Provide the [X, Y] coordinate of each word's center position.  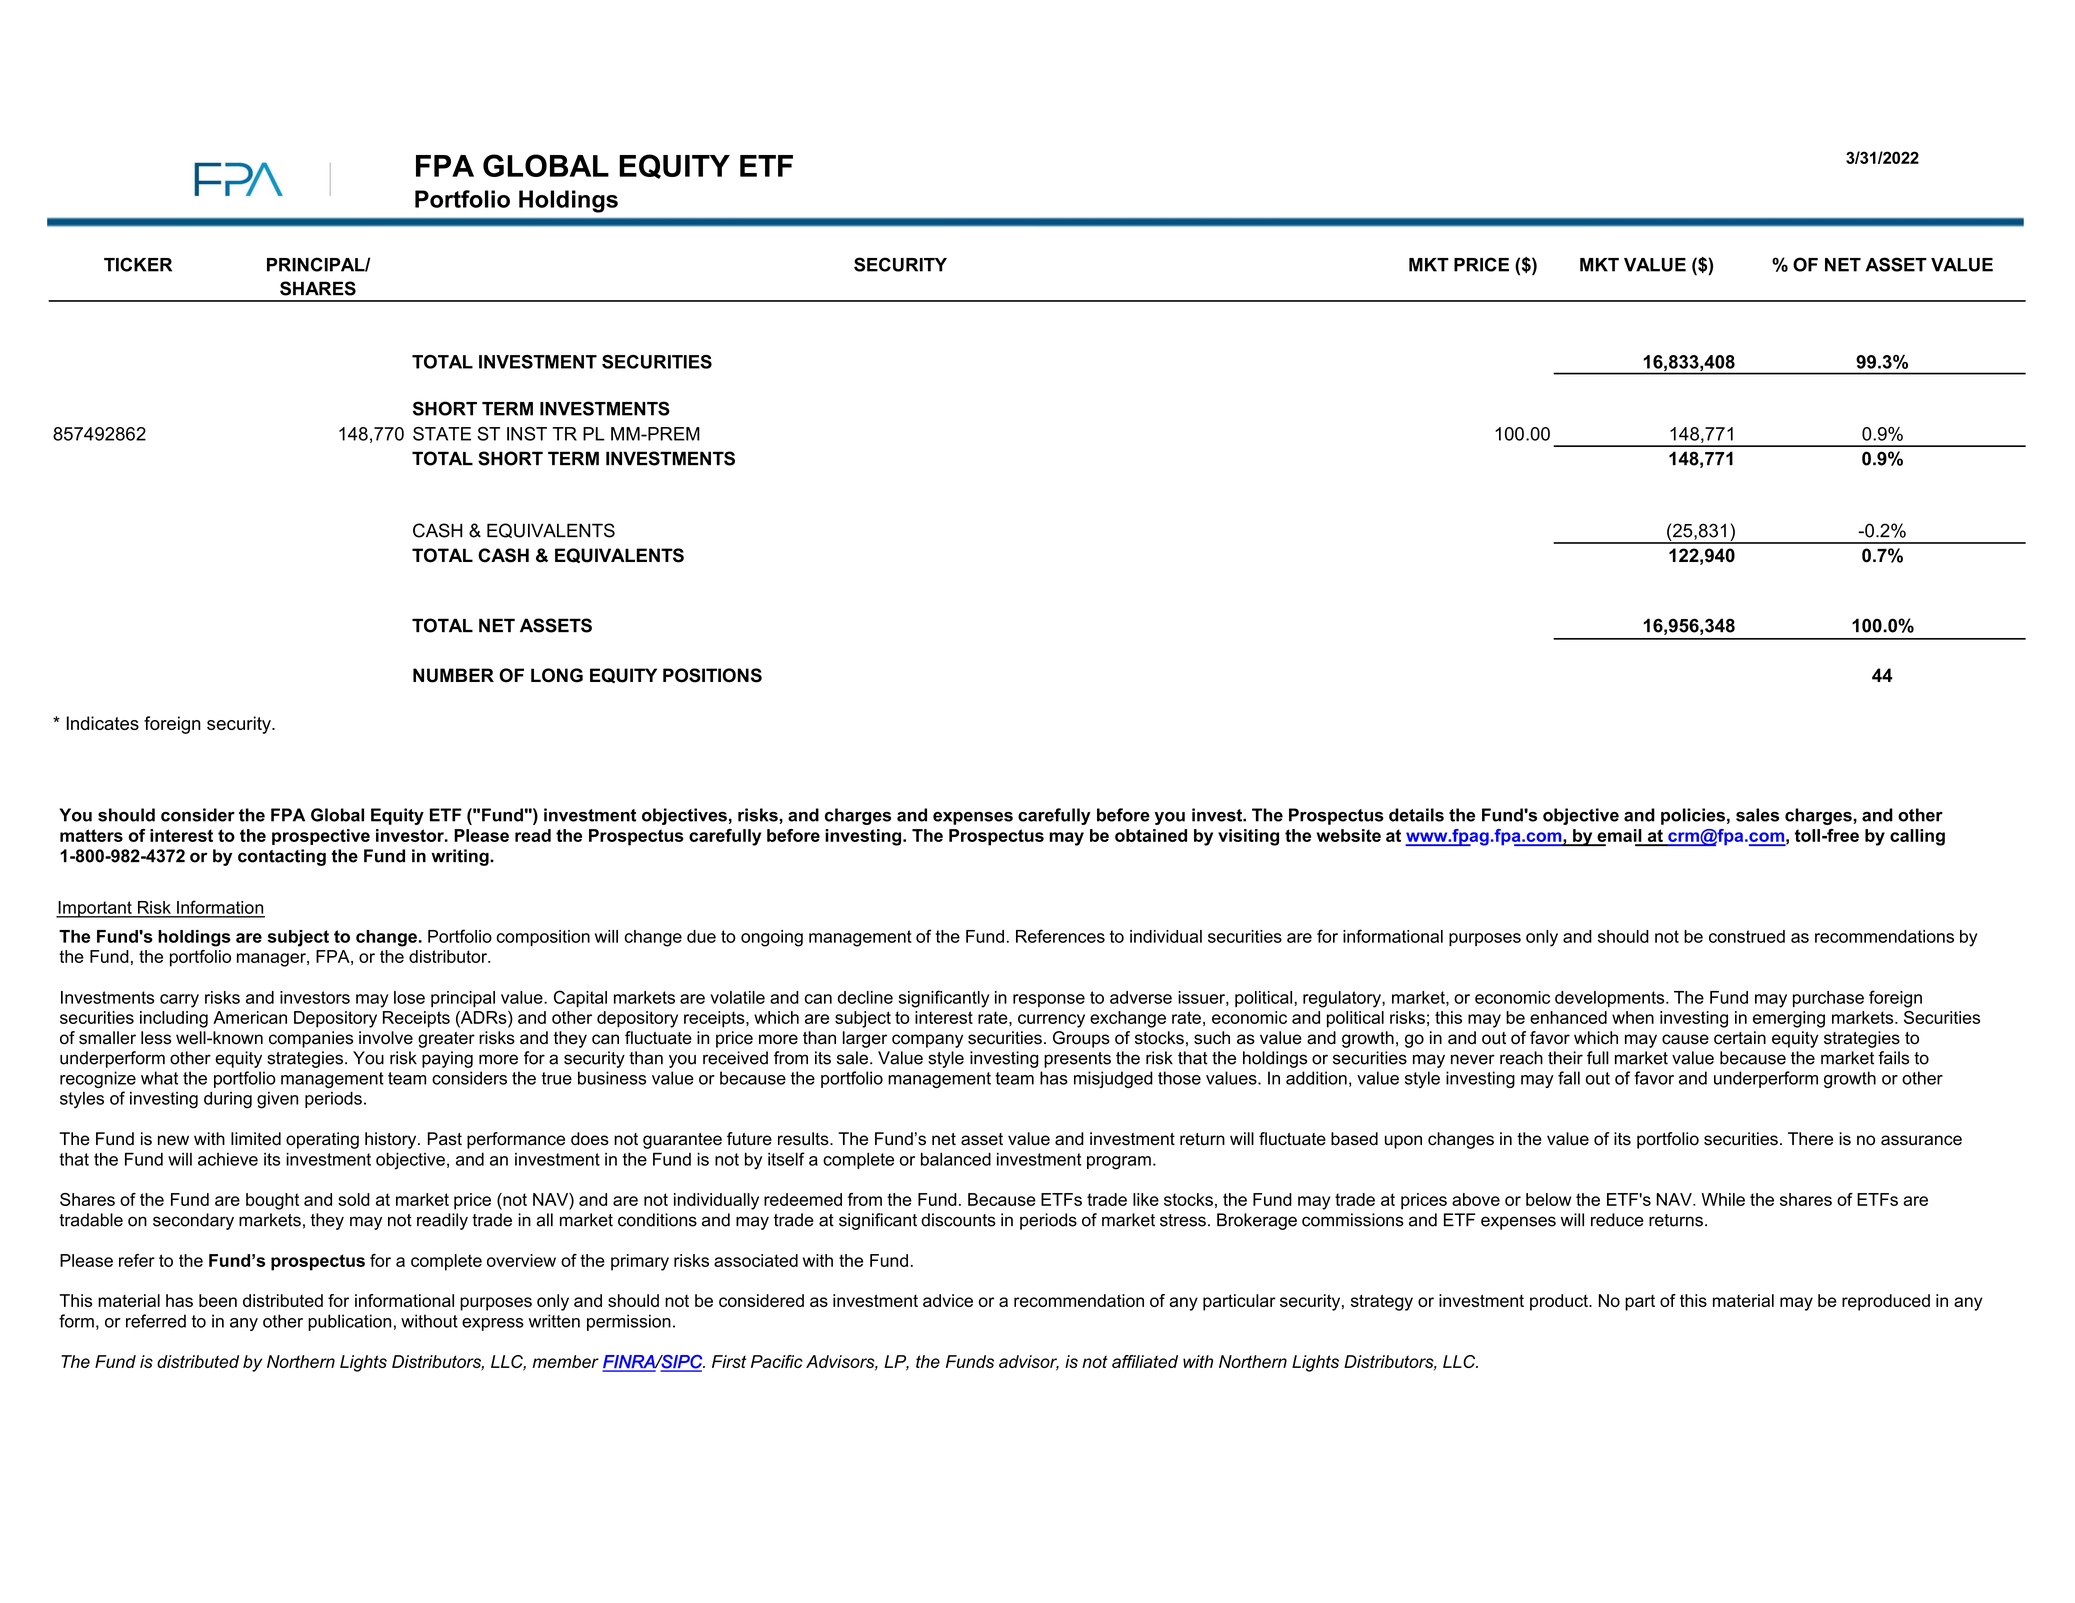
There [1810, 1139]
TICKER [138, 264]
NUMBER [453, 675]
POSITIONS [712, 675]
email [1619, 835]
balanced [956, 1159]
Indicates [103, 723]
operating [322, 1140]
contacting [282, 857]
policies [1693, 816]
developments [1611, 999]
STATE [442, 434]
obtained [1151, 835]
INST [527, 434]
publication [349, 1322]
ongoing [772, 938]
